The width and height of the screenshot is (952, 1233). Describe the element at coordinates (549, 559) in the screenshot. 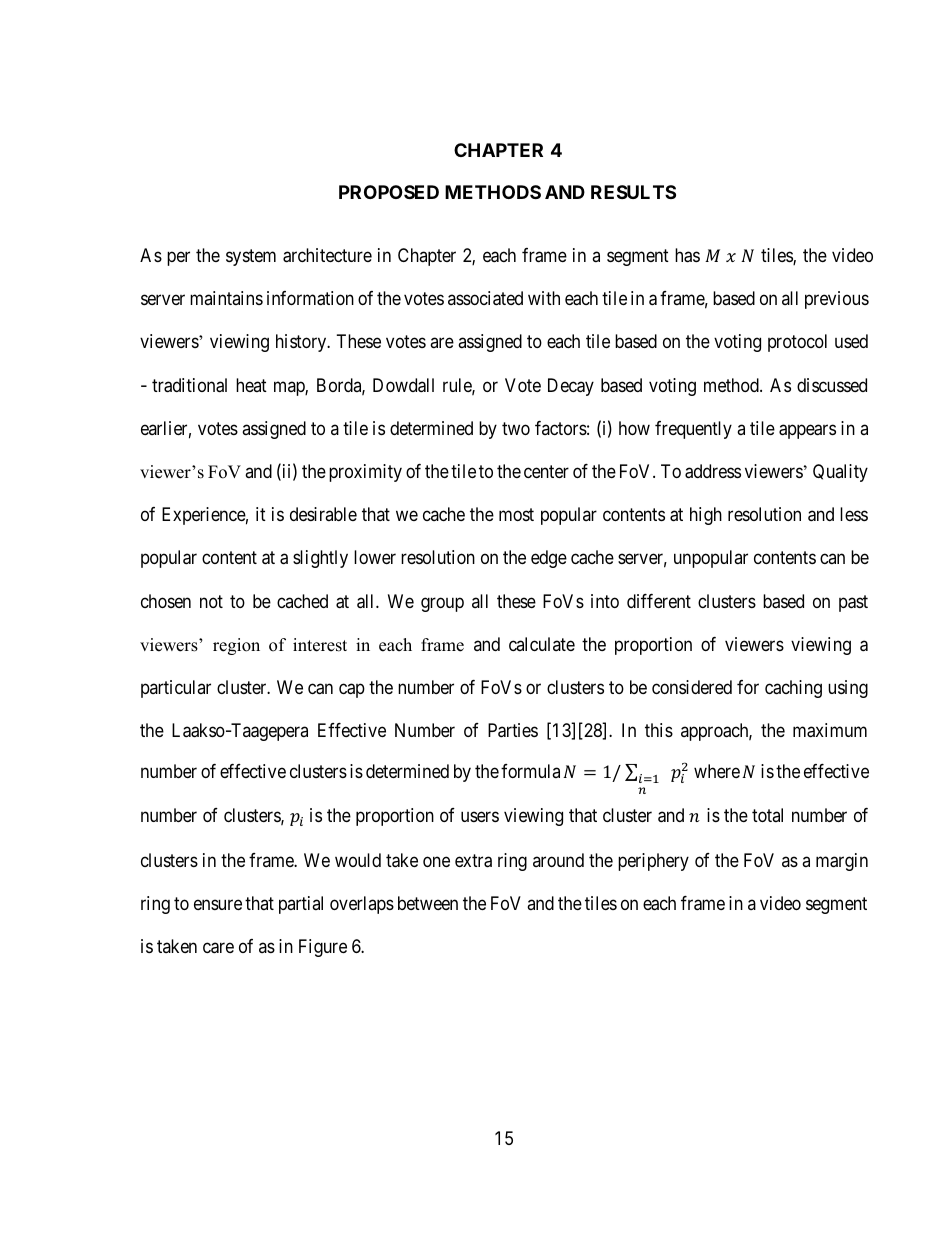

I see `edge` at that location.
